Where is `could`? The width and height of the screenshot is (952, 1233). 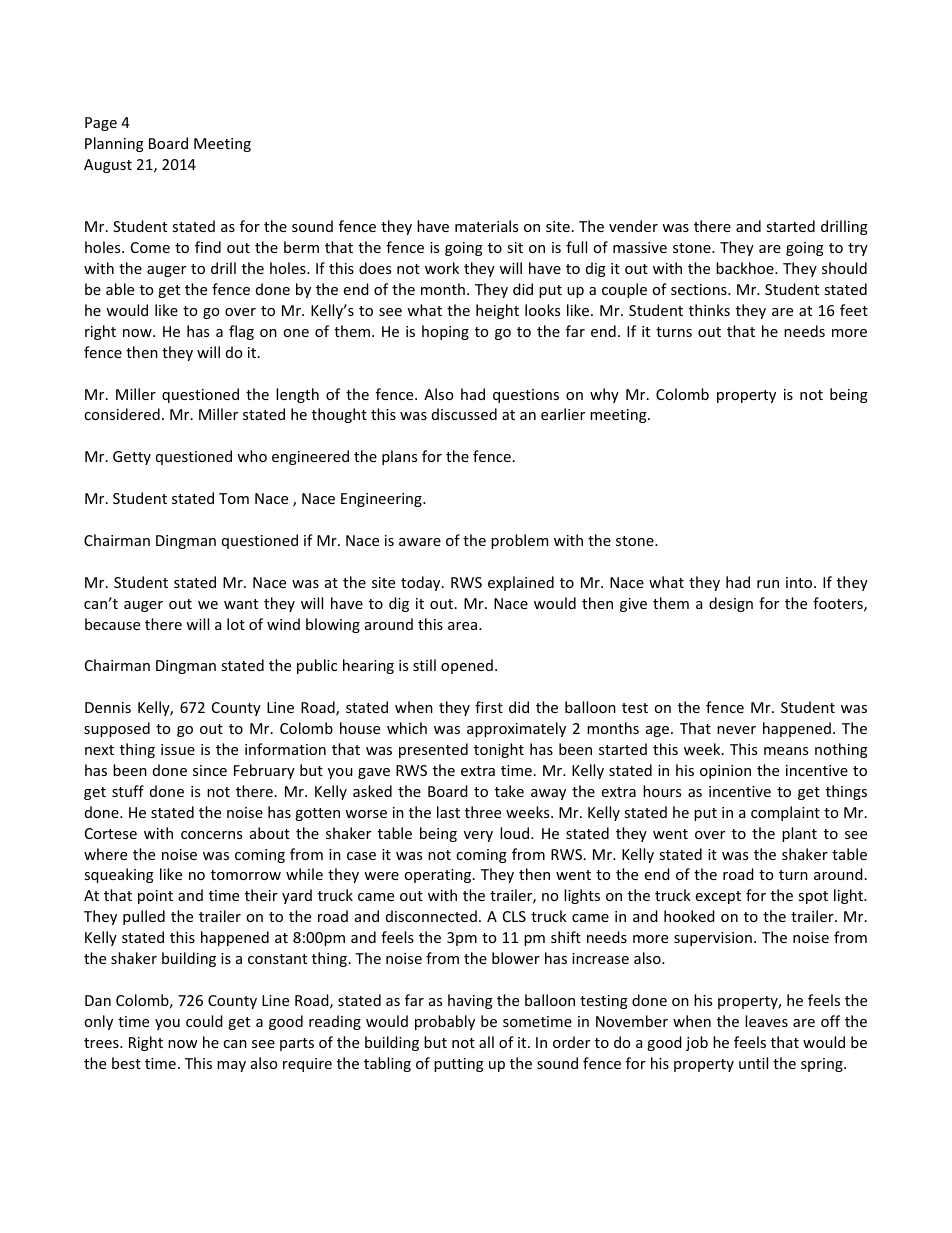
could is located at coordinates (204, 1021).
